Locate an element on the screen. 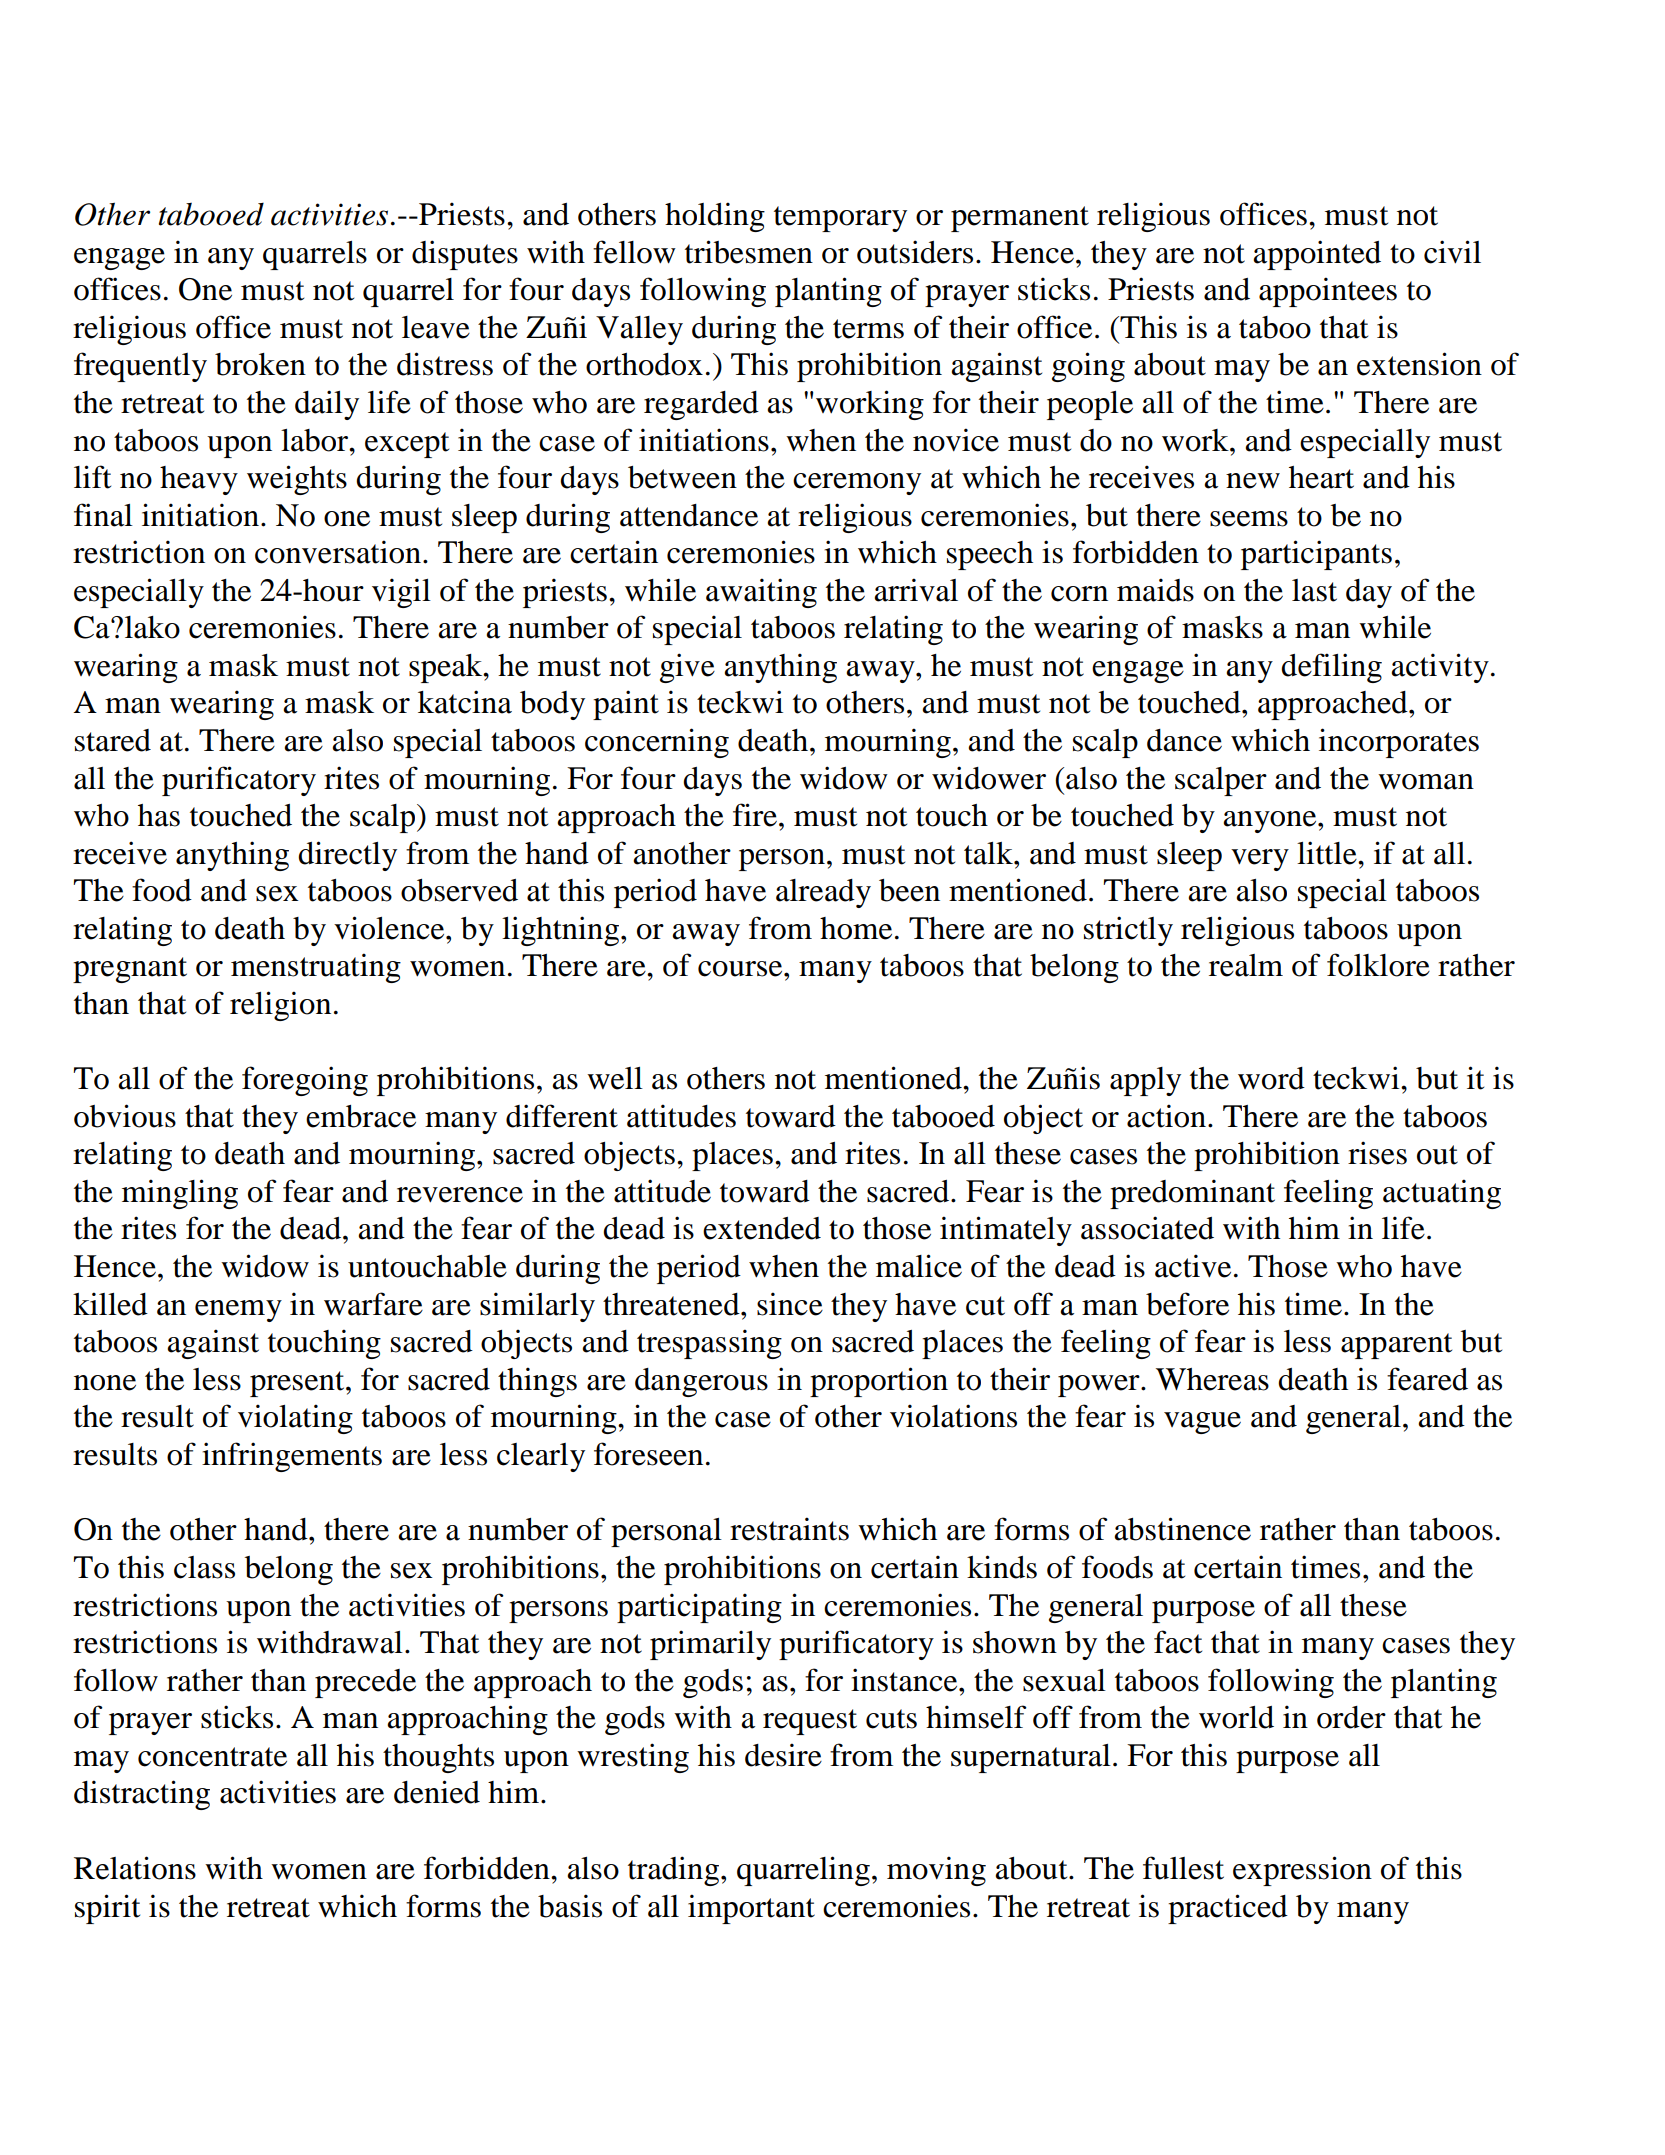  Relations is located at coordinates (135, 1868).
